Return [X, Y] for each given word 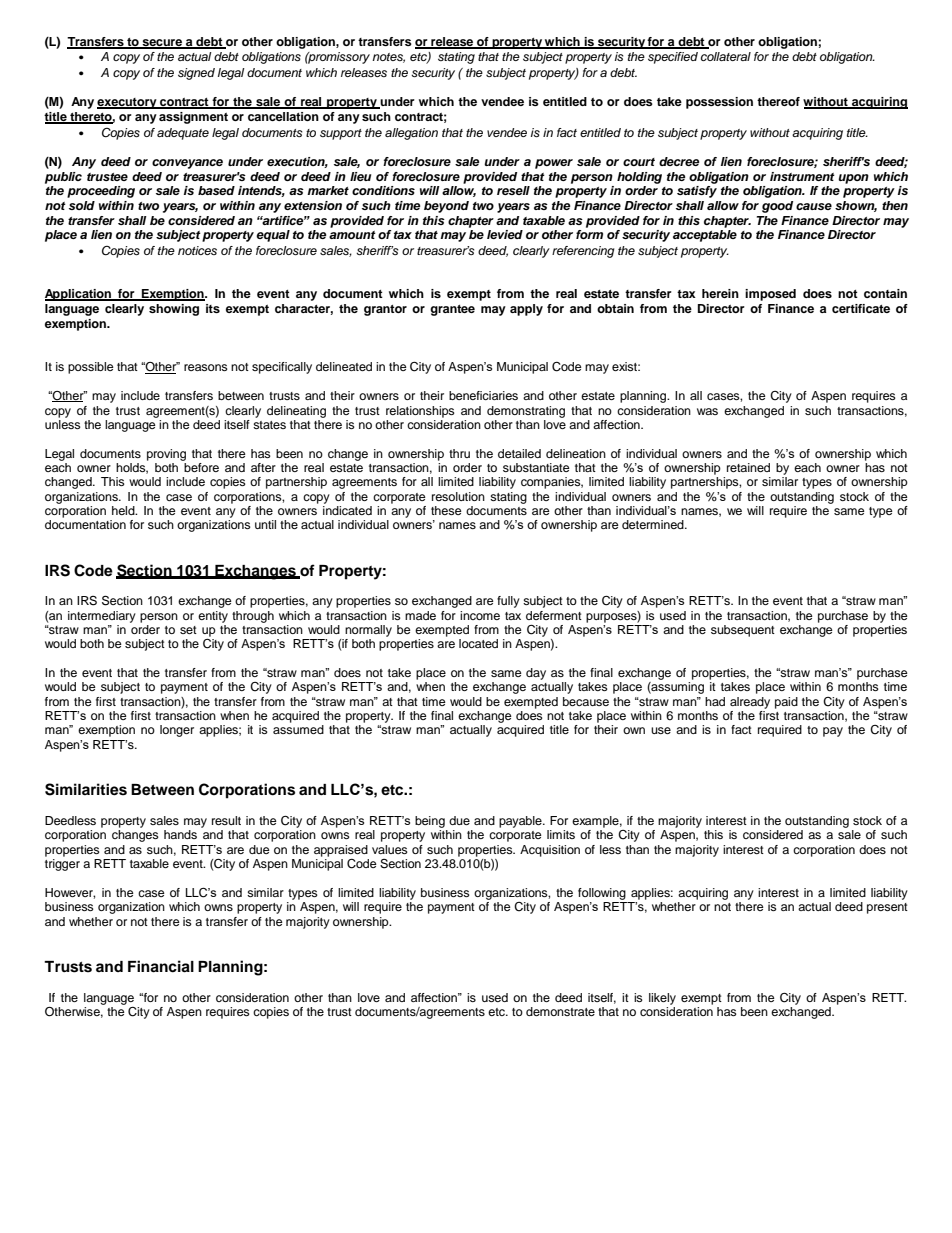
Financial [161, 966]
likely [662, 999]
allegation [411, 134]
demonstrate [560, 1011]
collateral [726, 56]
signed [196, 74]
